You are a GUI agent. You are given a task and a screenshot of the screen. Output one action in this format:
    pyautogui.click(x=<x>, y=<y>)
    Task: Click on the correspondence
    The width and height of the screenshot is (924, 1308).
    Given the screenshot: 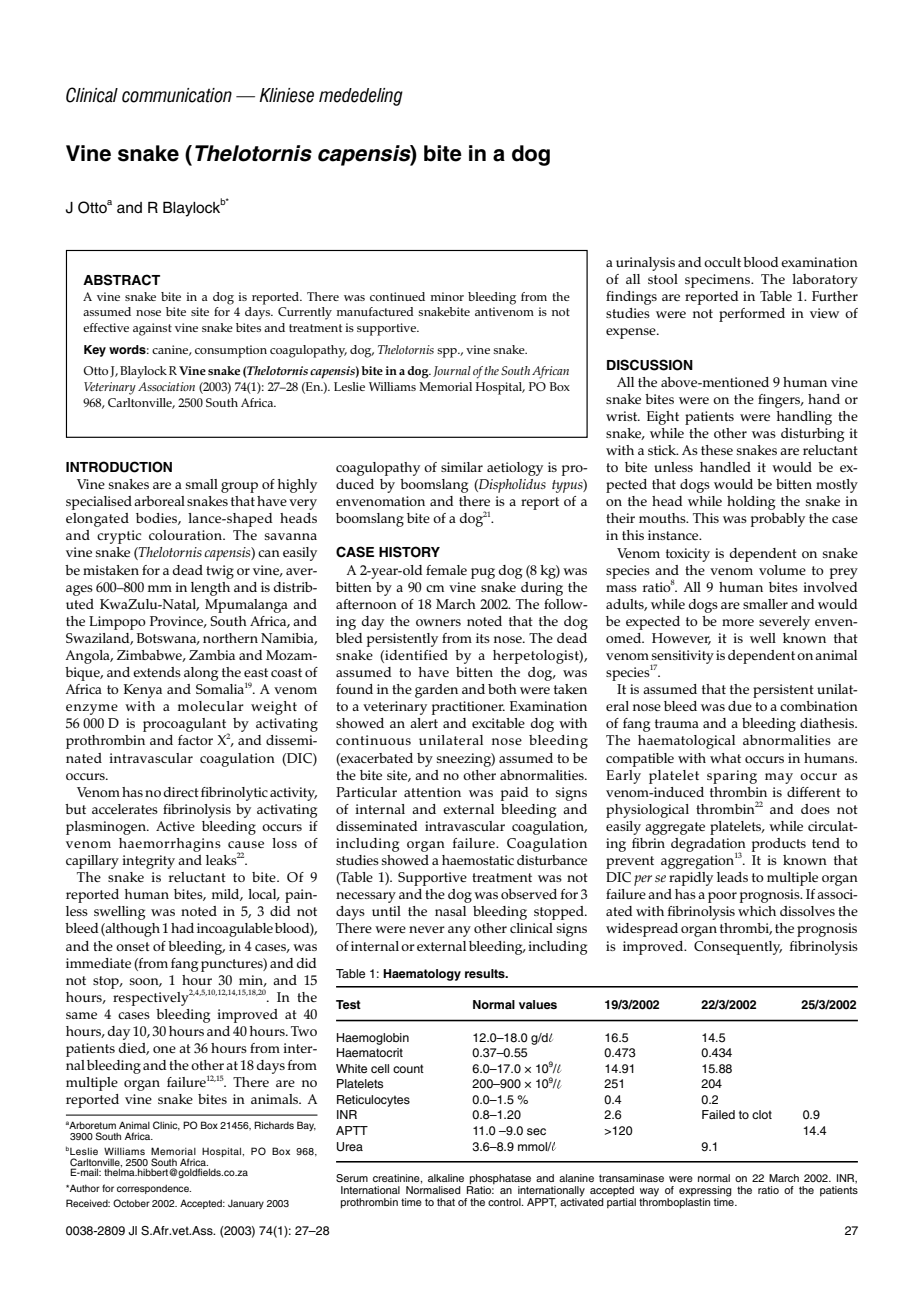 What is the action you would take?
    pyautogui.click(x=154, y=1189)
